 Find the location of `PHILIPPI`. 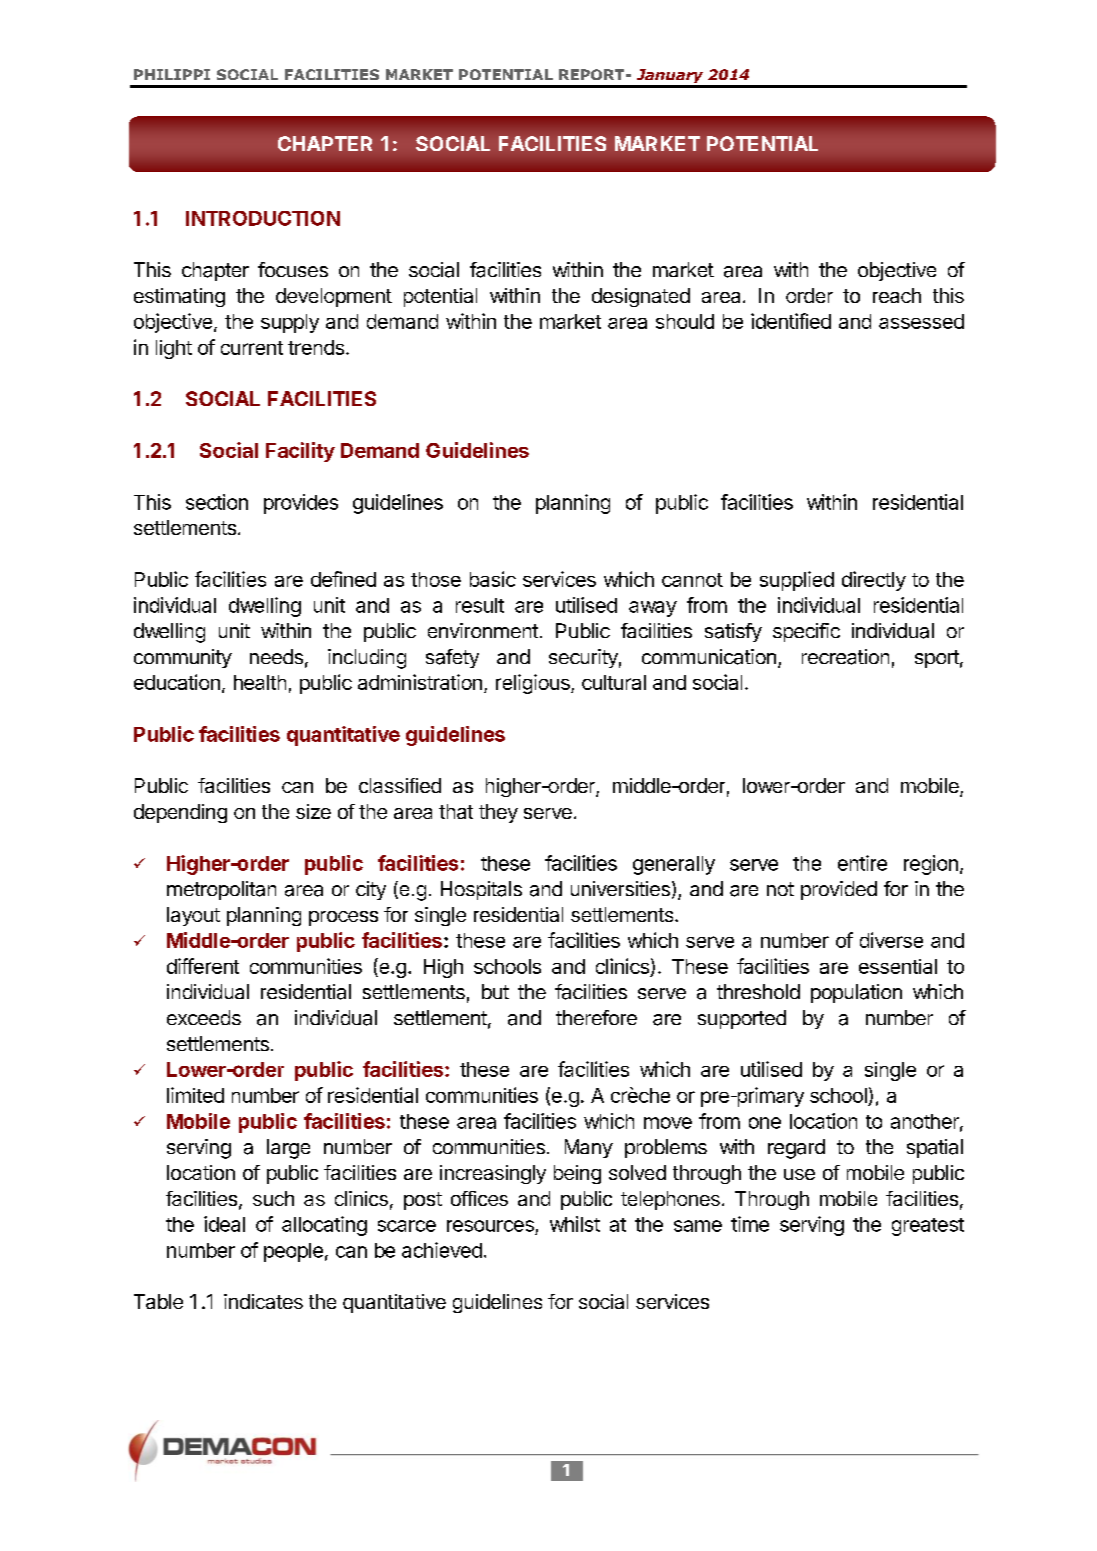

PHILIPPI is located at coordinates (172, 74).
